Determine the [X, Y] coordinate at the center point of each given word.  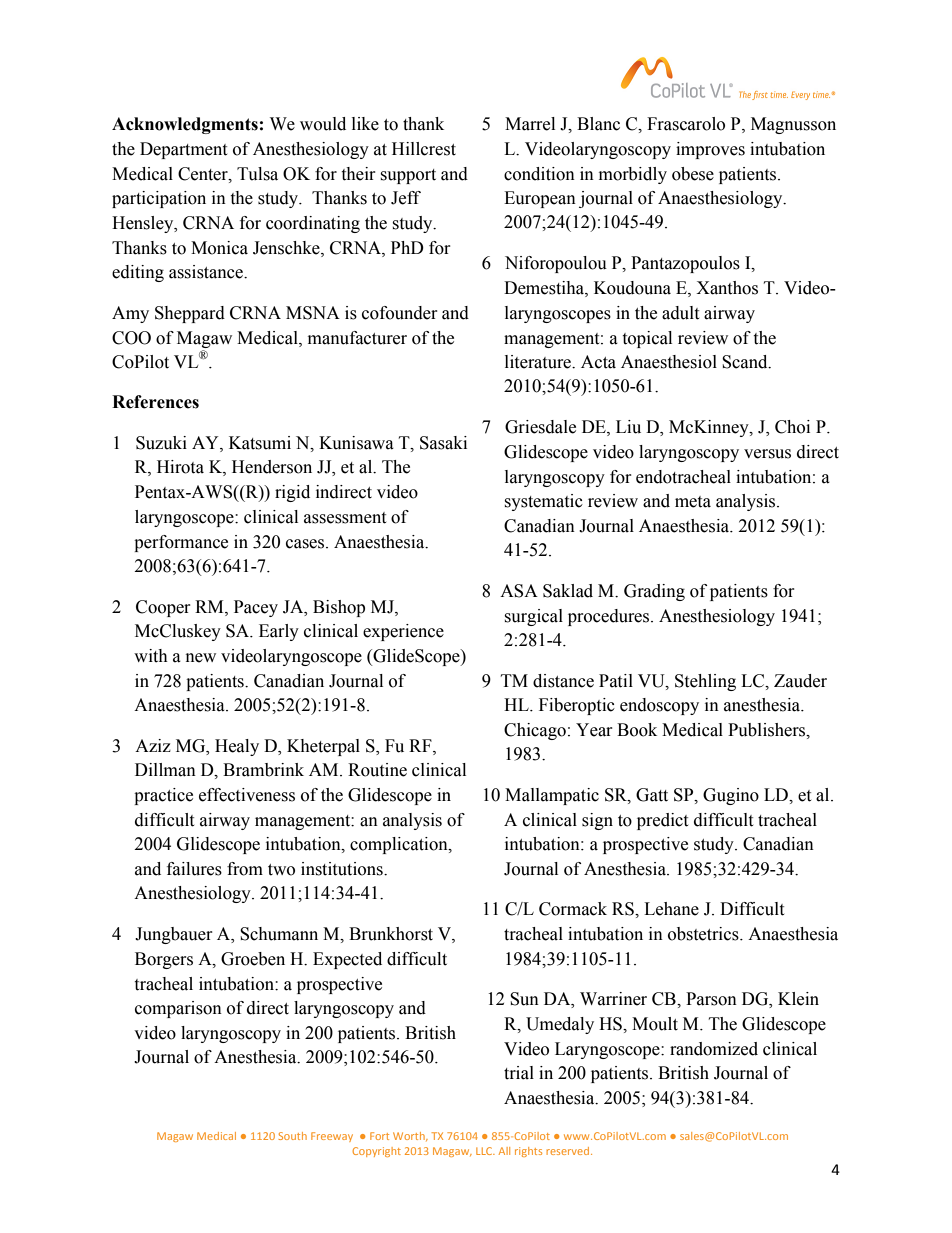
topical [647, 339]
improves [710, 150]
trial [519, 1073]
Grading [654, 592]
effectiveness [247, 795]
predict [662, 821]
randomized [714, 1049]
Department [183, 150]
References [155, 402]
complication [400, 845]
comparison [178, 1009]
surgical [533, 617]
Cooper [163, 608]
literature [539, 362]
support [408, 176]
